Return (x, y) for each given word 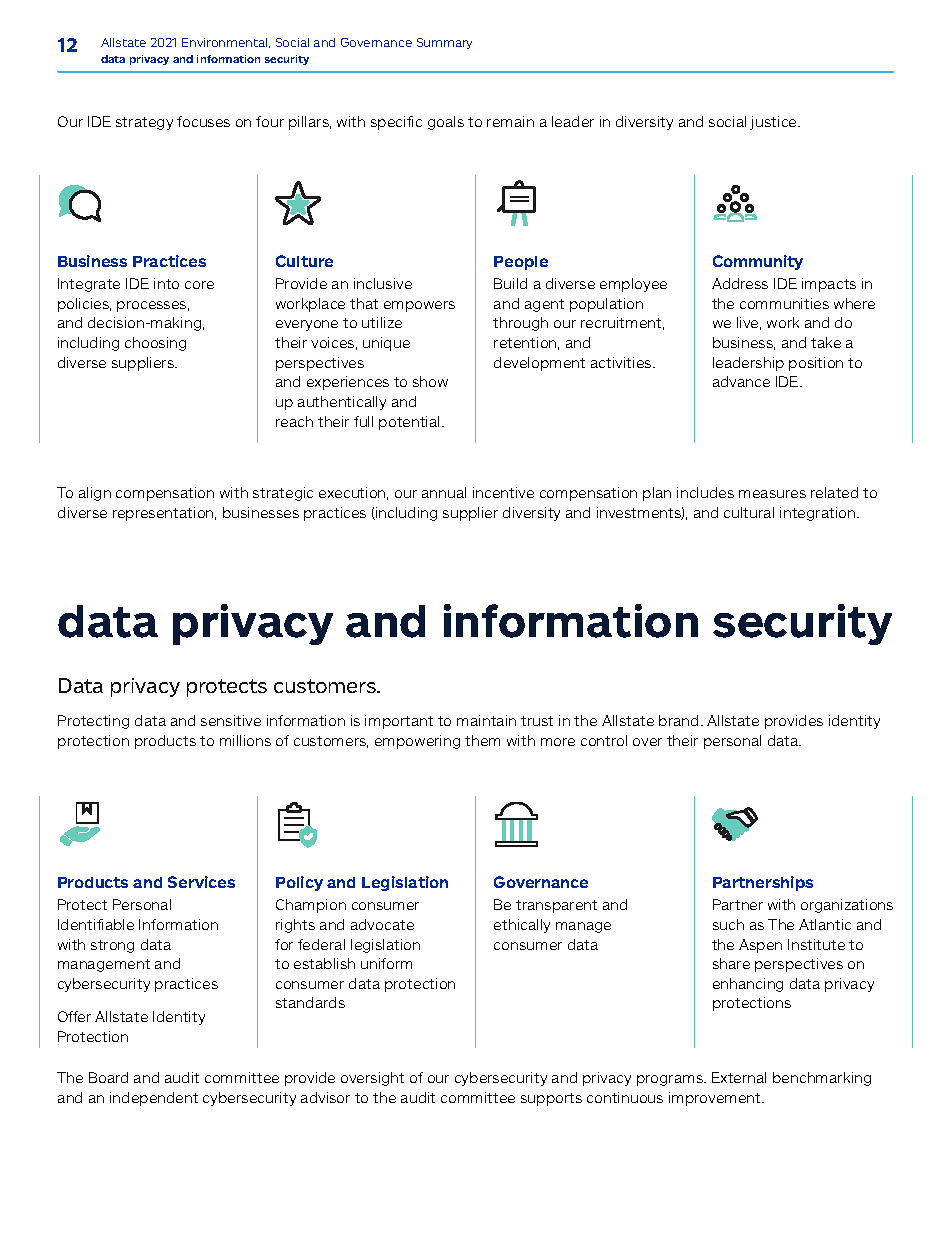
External (739, 1077)
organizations (847, 906)
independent (154, 1099)
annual (444, 492)
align (95, 494)
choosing (155, 344)
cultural (749, 512)
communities (784, 303)
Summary (444, 43)
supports (551, 1099)
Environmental (226, 43)
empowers (419, 306)
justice (774, 123)
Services (201, 882)
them (482, 740)
